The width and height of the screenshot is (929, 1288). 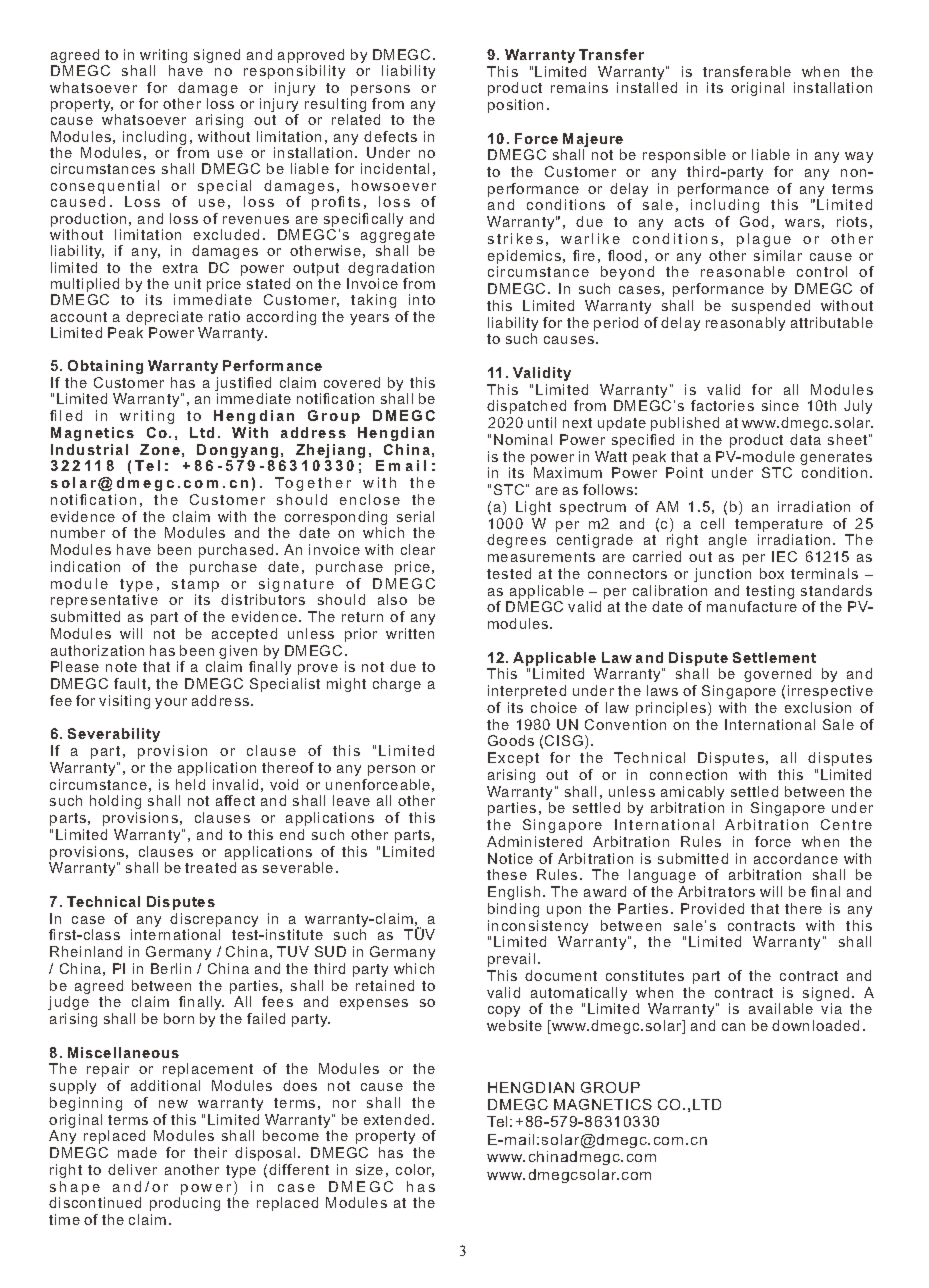 What do you see at coordinates (132, 1169) in the screenshot?
I see `deliver` at bounding box center [132, 1169].
